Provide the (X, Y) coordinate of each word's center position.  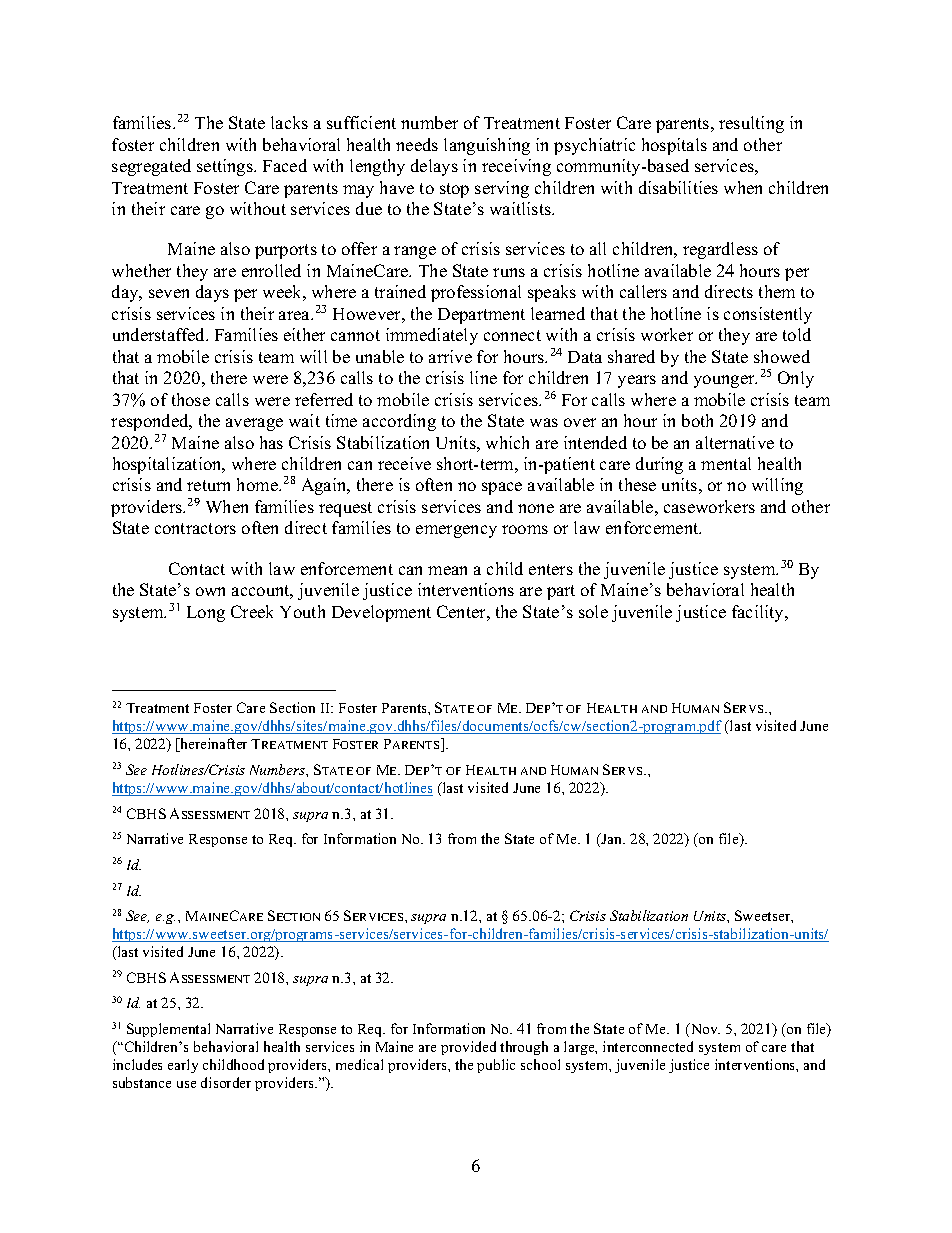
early (183, 1066)
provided (468, 1048)
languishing (487, 146)
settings (226, 167)
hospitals (674, 146)
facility (759, 613)
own (210, 591)
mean (447, 570)
